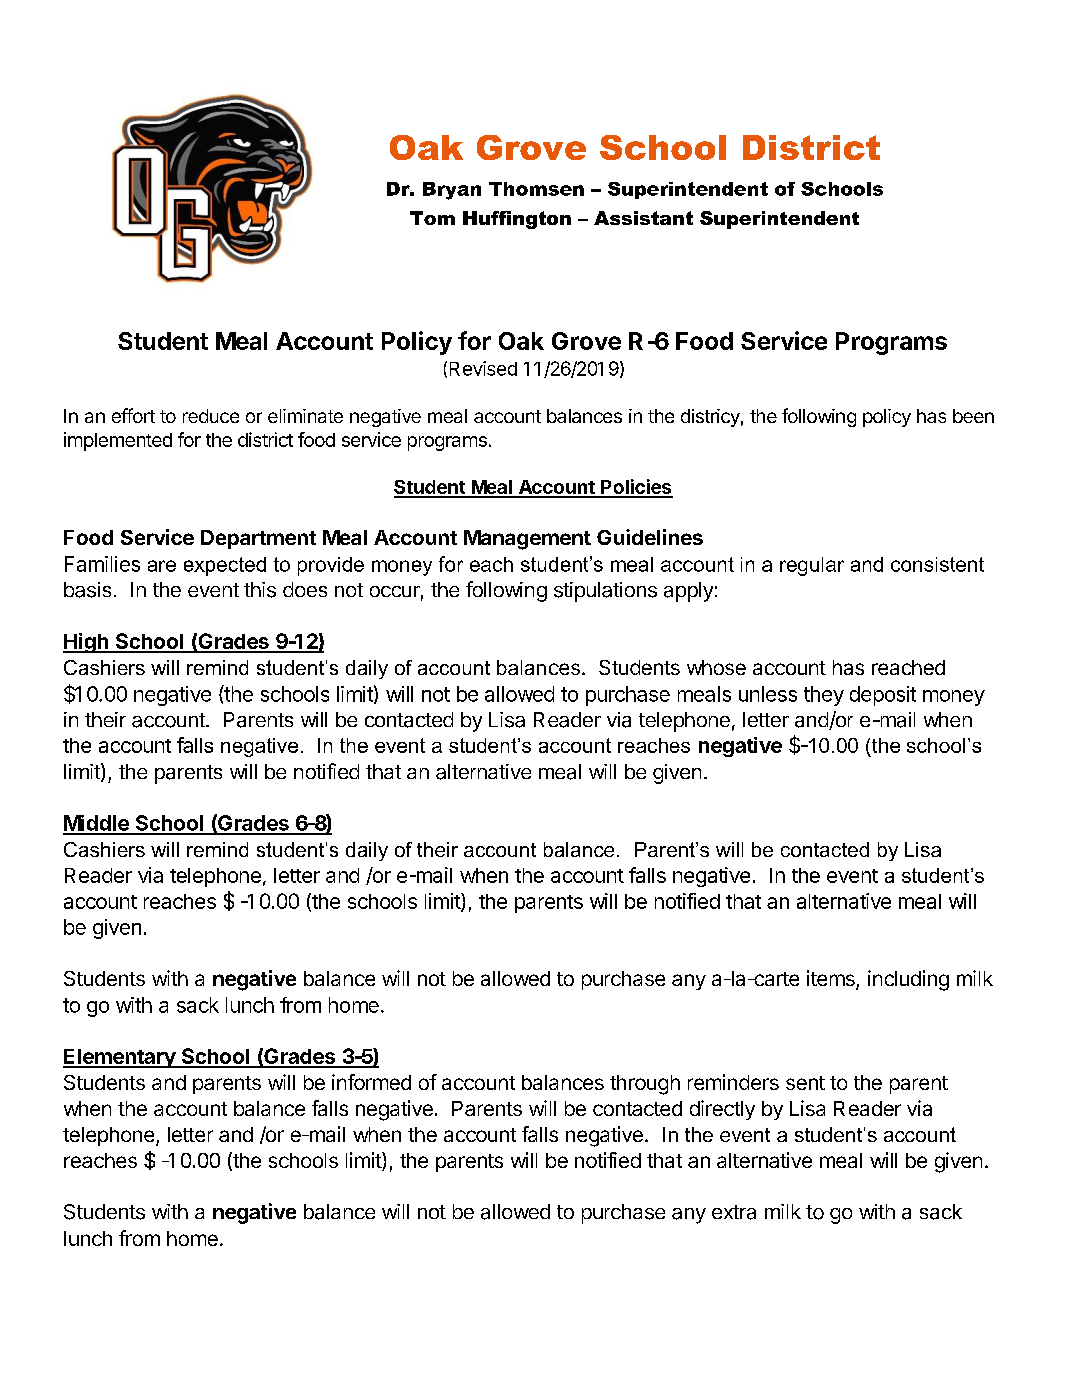 This screenshot has height=1379, width=1066. I want to click on Tom, so click(432, 218).
